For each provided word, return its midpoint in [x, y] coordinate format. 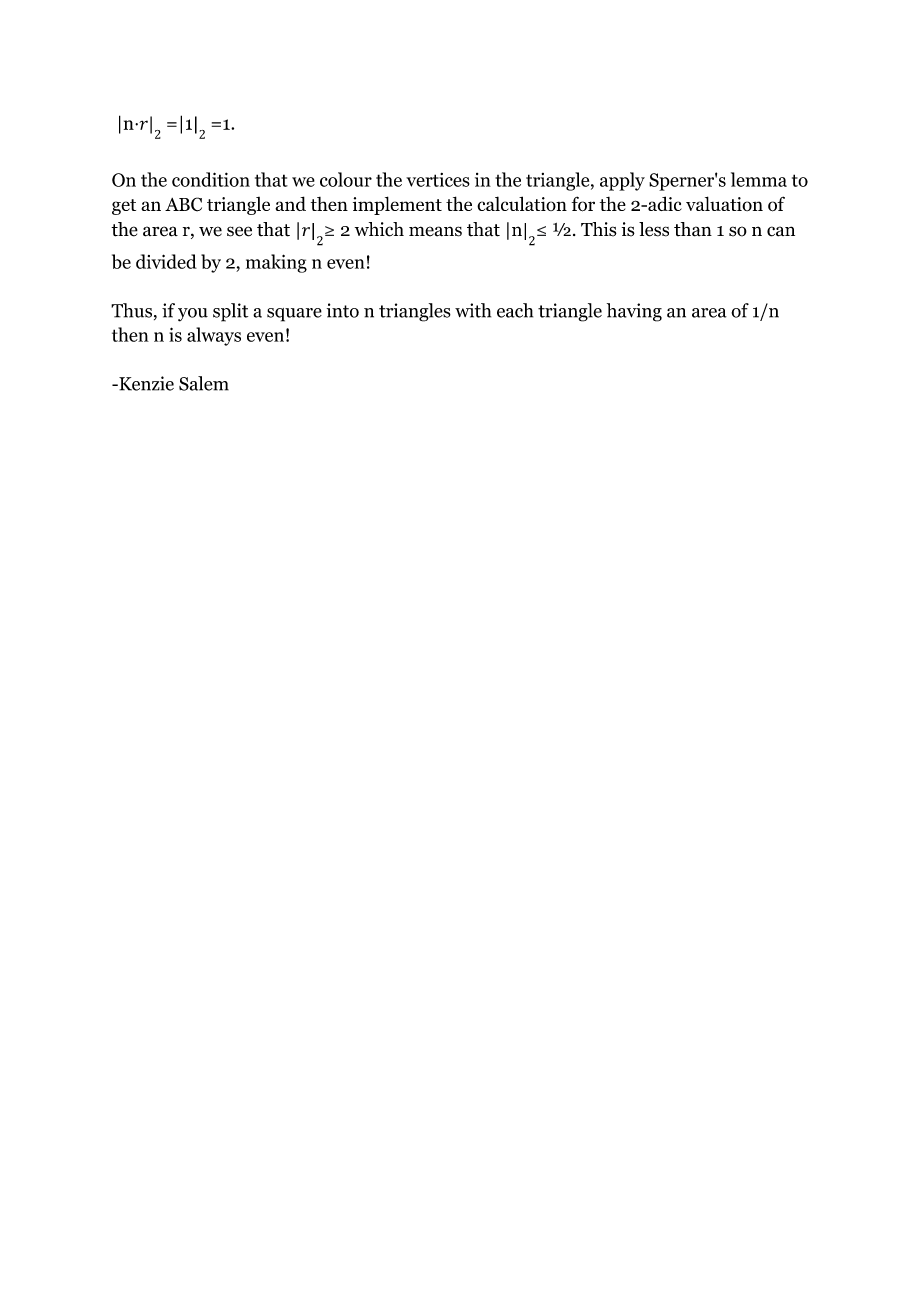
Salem [204, 383]
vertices [438, 180]
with [473, 310]
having [634, 312]
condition [211, 179]
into [343, 310]
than [693, 229]
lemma [759, 179]
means [435, 231]
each [515, 310]
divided [166, 261]
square [294, 315]
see [239, 231]
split [230, 312]
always [214, 336]
